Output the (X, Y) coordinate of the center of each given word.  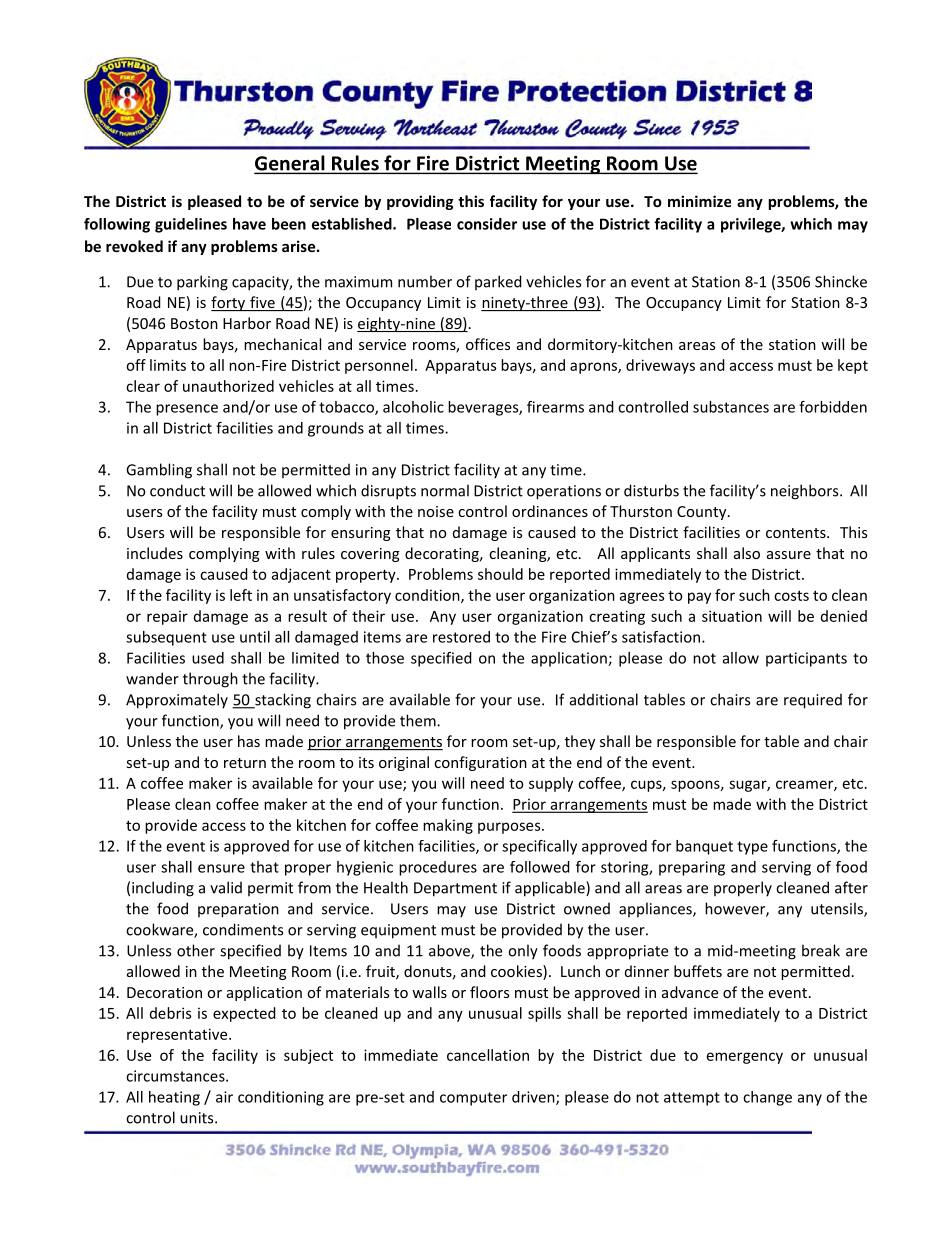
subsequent (166, 638)
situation (732, 616)
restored (461, 637)
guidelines (191, 225)
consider (487, 224)
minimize (699, 201)
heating (174, 1098)
